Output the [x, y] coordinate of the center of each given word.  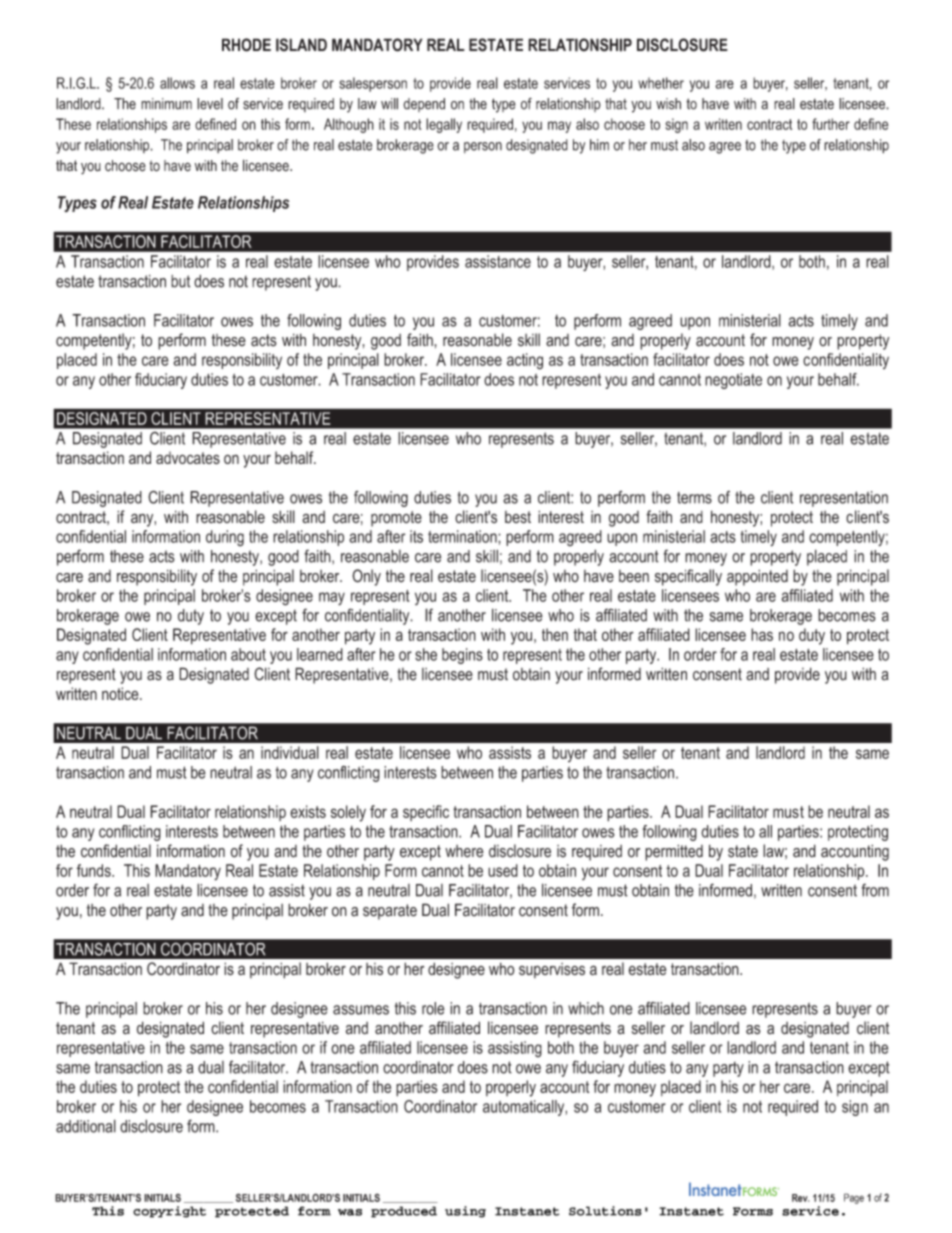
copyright [169, 1212]
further [831, 124]
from [875, 890]
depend [424, 105]
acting [525, 361]
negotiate [733, 381]
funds [95, 870]
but [180, 281]
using [465, 1212]
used [503, 870]
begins [462, 656]
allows [177, 83]
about [248, 654]
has [762, 634]
